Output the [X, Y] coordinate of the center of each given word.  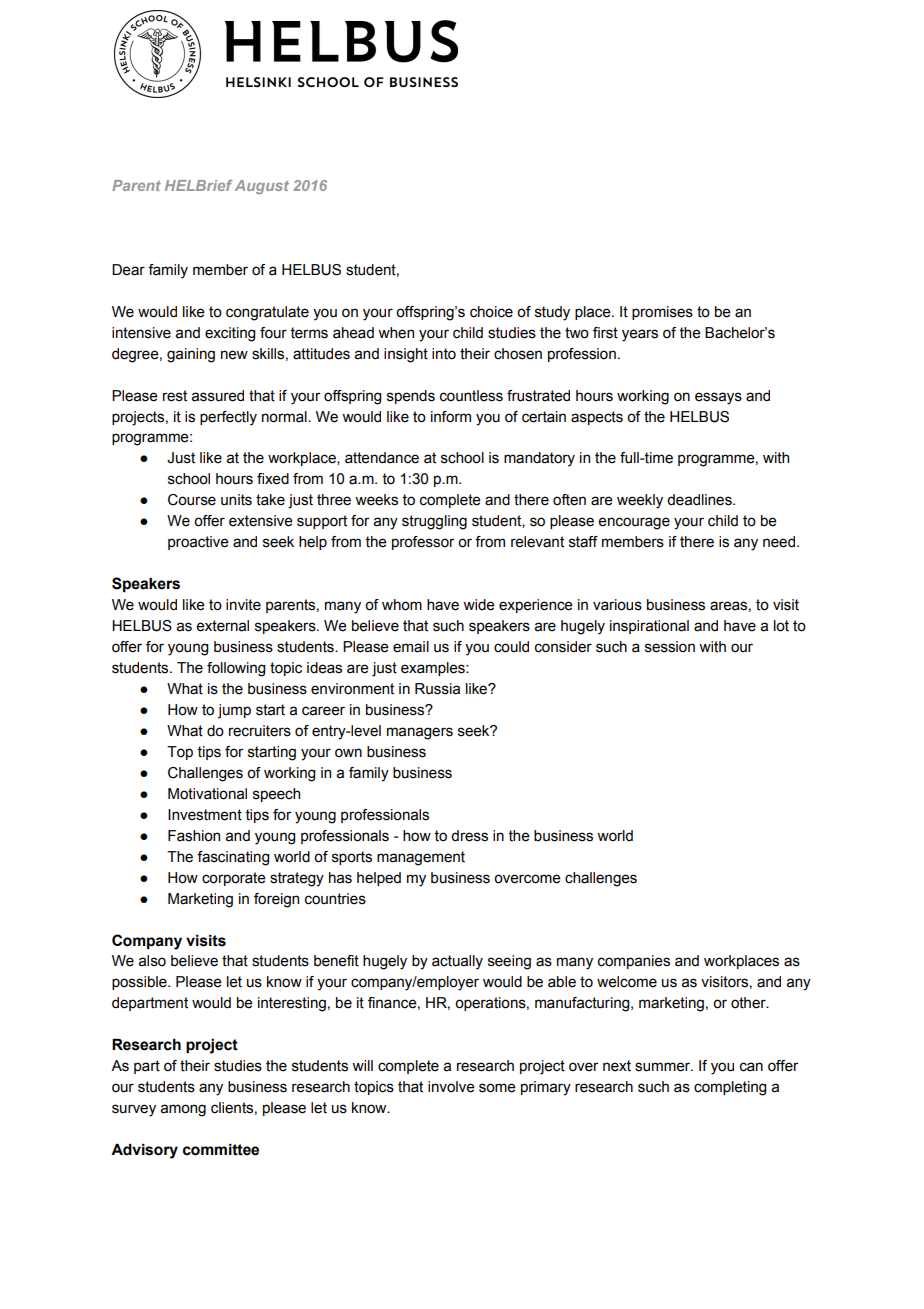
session [670, 647]
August [262, 187]
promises [662, 313]
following [236, 669]
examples [434, 669]
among [183, 1110]
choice [491, 312]
